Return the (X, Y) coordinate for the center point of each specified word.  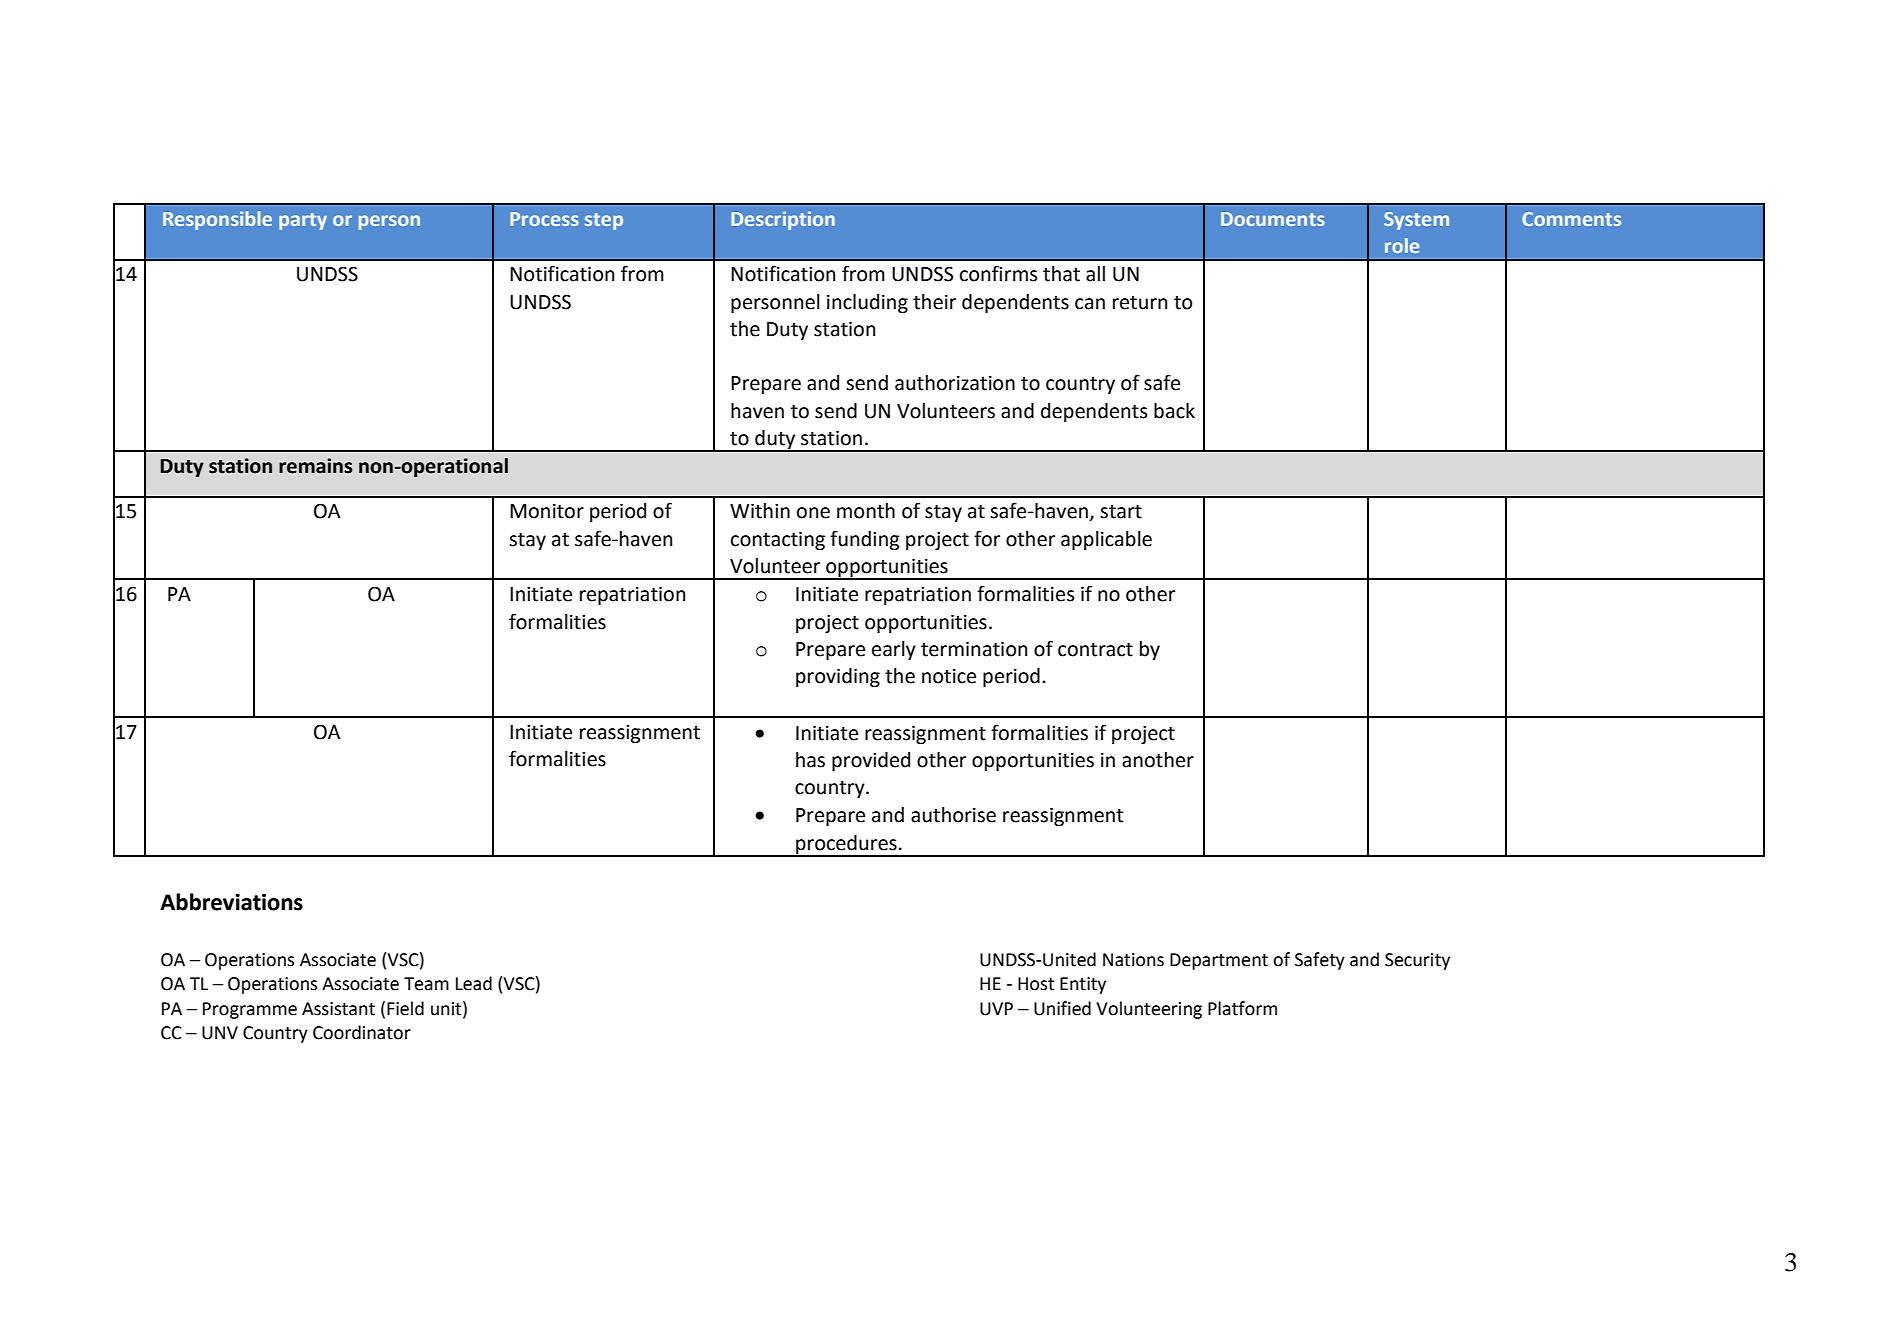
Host (1036, 984)
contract (1095, 650)
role (1402, 245)
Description (783, 220)
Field (405, 1008)
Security (1417, 961)
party (303, 221)
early (894, 650)
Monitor (547, 511)
